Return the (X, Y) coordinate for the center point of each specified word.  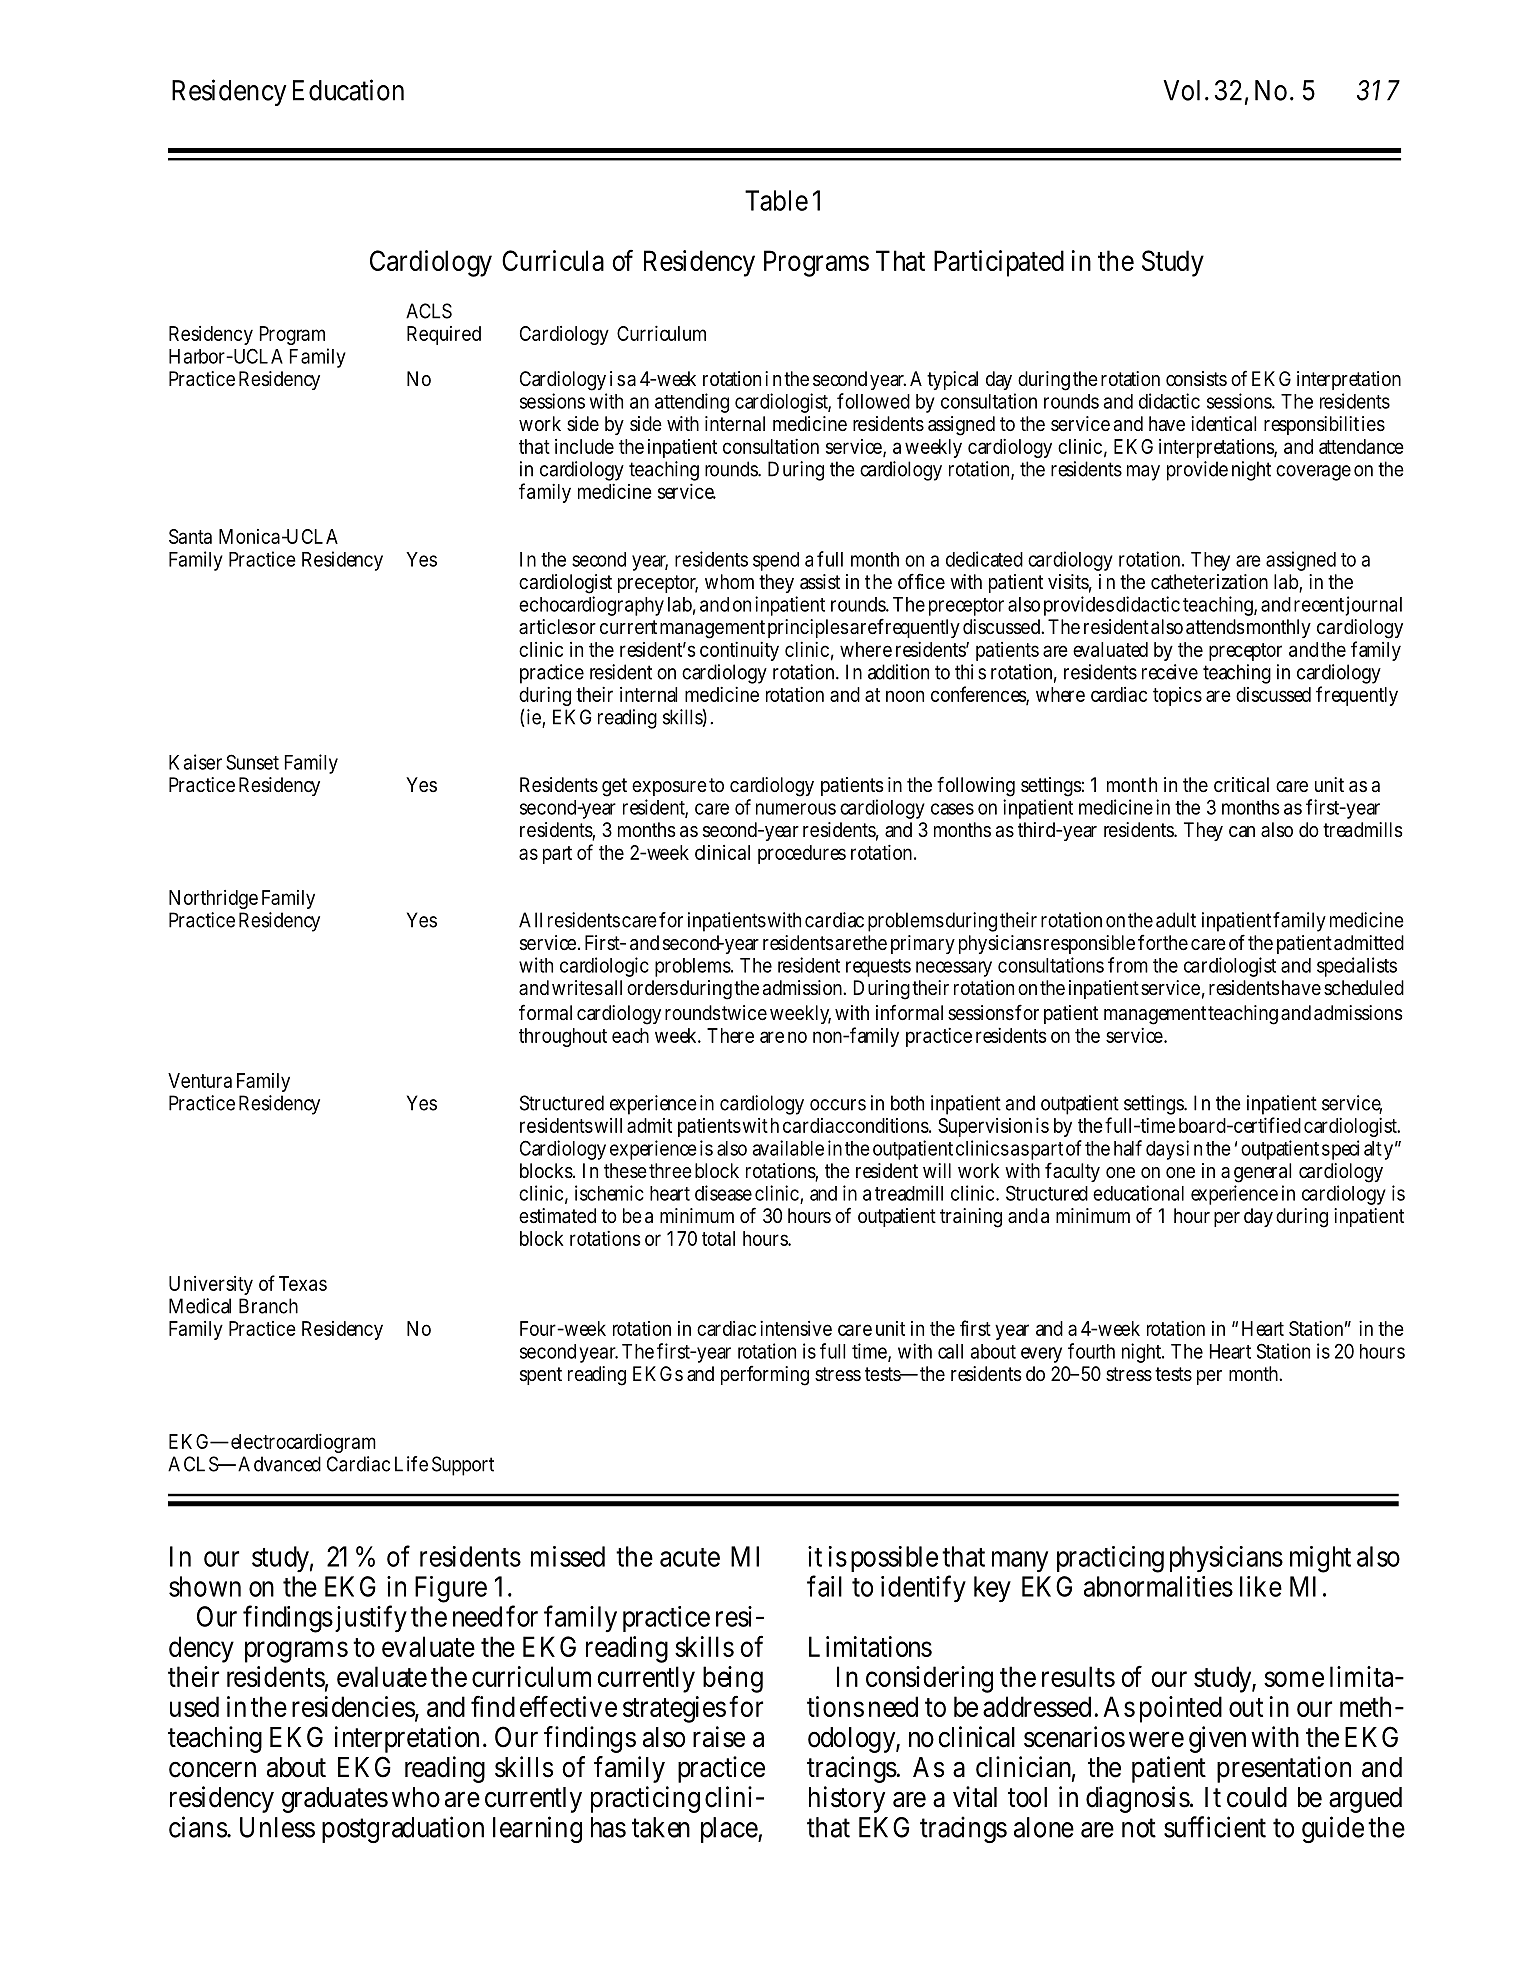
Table (776, 200)
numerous (796, 809)
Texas (303, 1283)
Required (444, 335)
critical (1241, 784)
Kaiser (195, 762)
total (718, 1238)
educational (1138, 1193)
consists (1196, 379)
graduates (335, 1800)
